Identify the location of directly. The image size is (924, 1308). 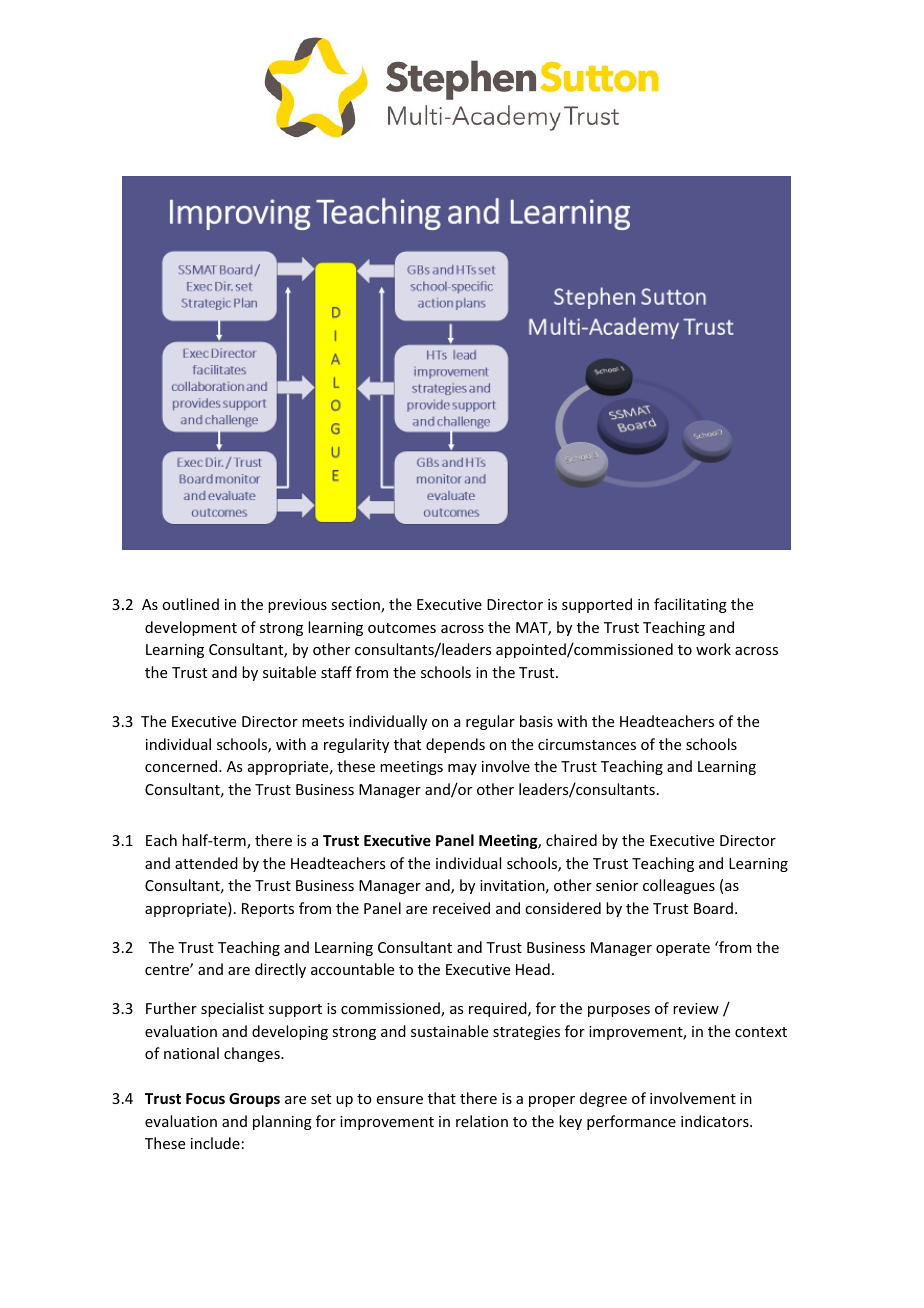
(280, 970).
